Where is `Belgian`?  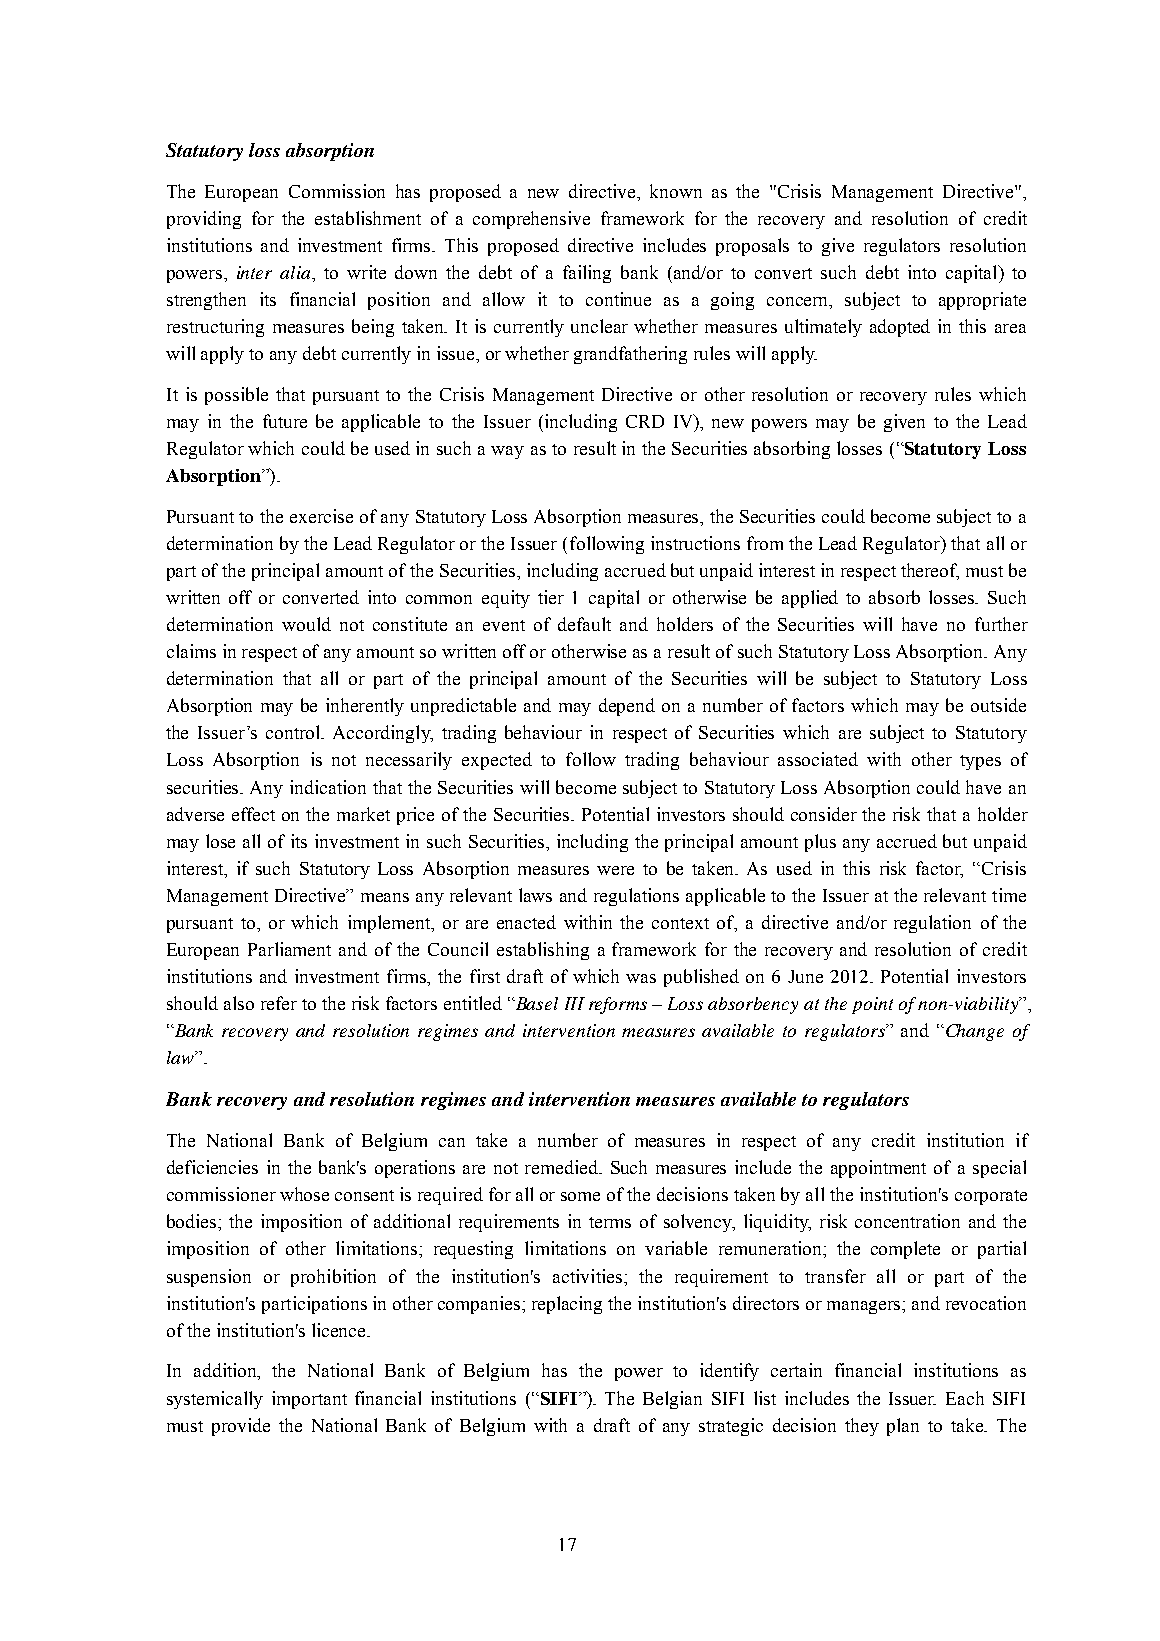
Belgian is located at coordinates (672, 1400).
